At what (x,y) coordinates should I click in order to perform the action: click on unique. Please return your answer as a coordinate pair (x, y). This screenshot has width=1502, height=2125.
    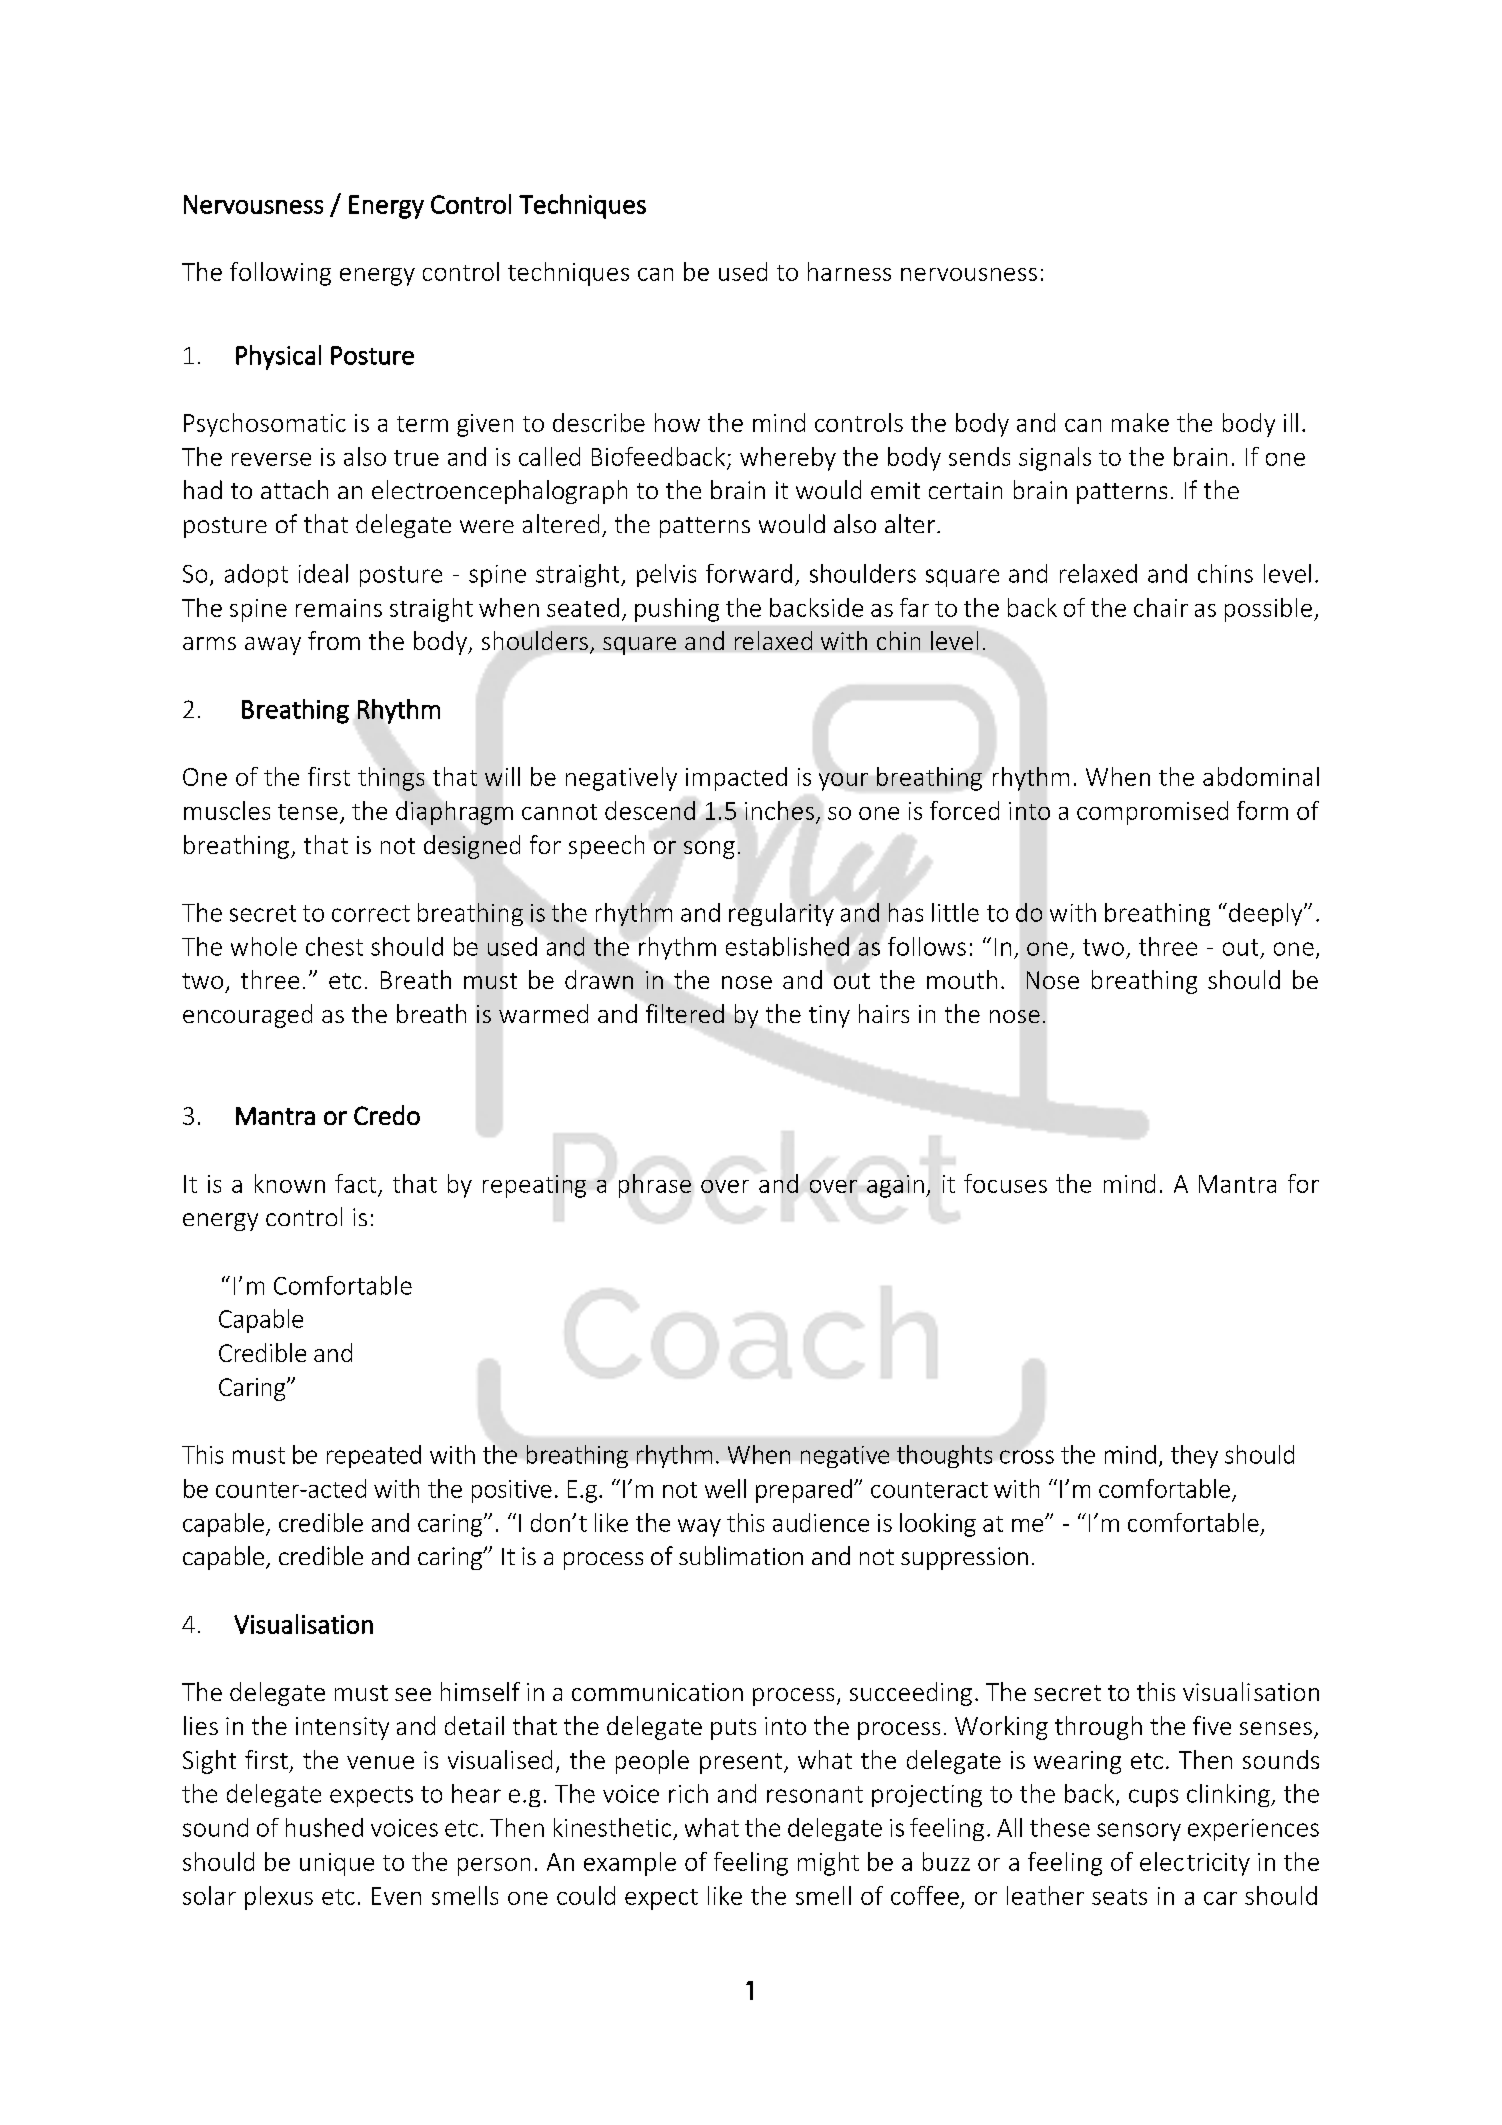
    Looking at the image, I should click on (337, 1864).
